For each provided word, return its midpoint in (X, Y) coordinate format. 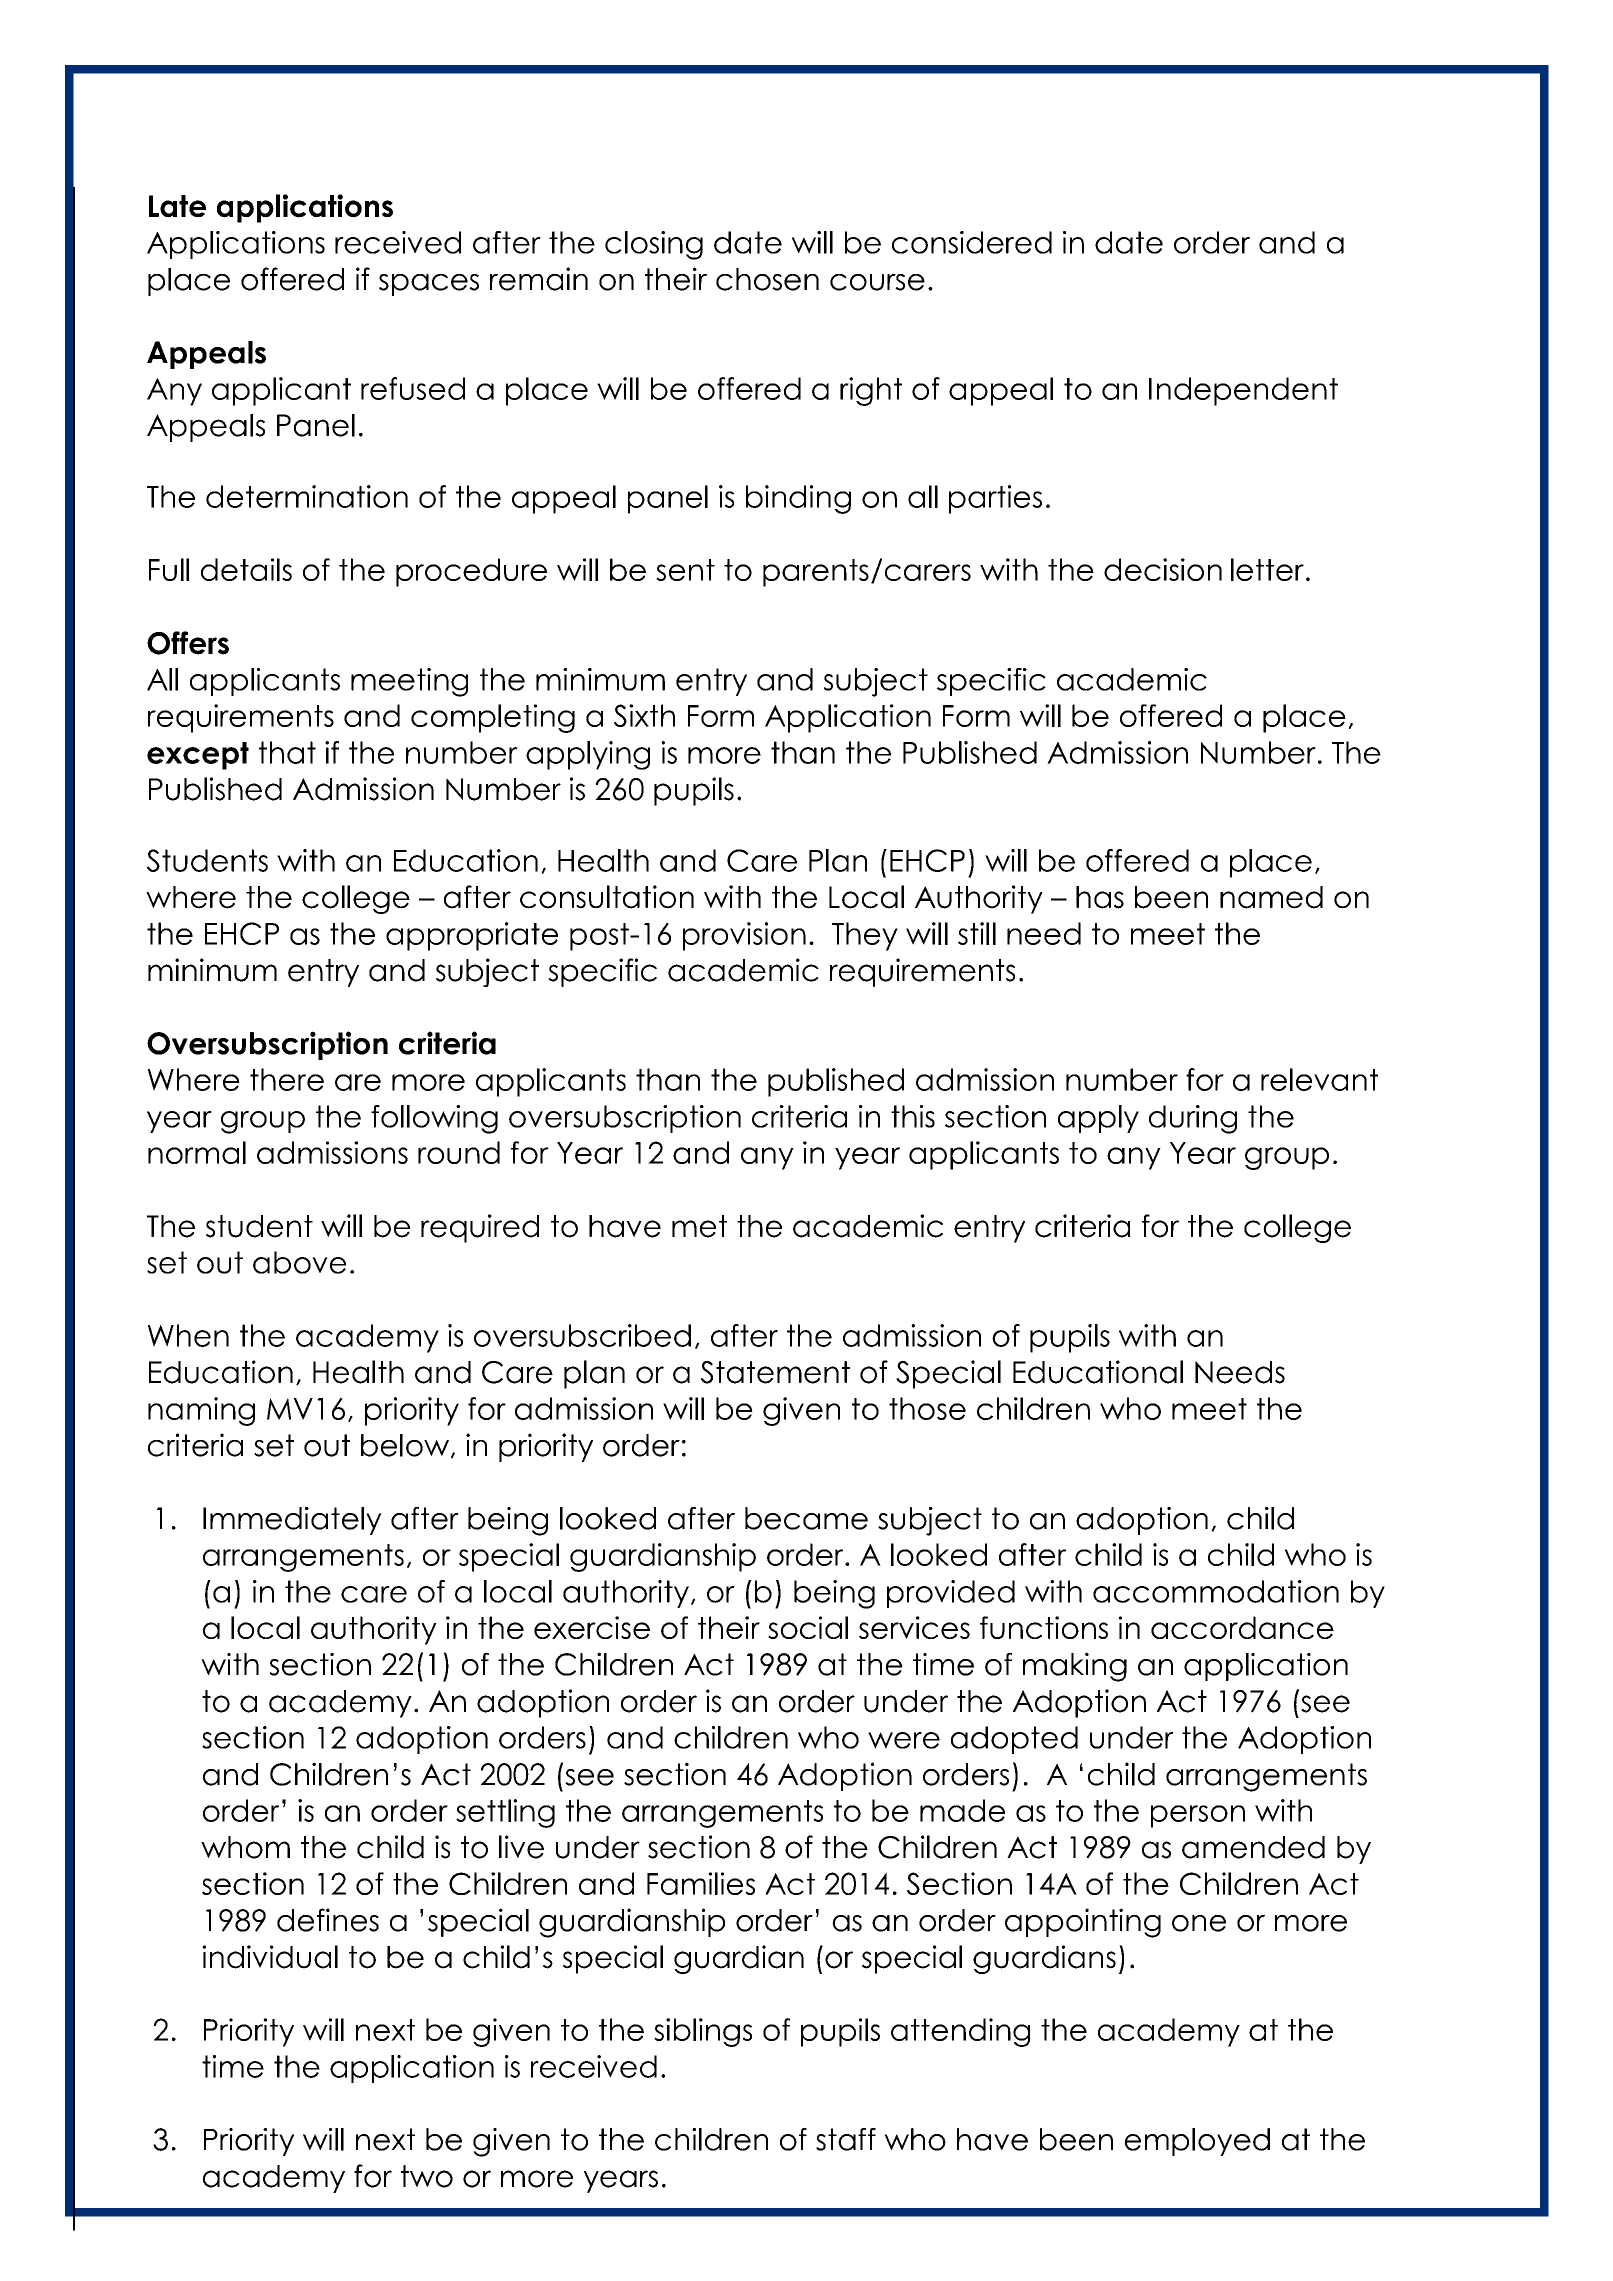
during (1193, 1119)
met (699, 1226)
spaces (429, 285)
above (299, 1262)
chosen (767, 279)
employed (1197, 2142)
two (427, 2176)
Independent (1243, 391)
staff (846, 2139)
